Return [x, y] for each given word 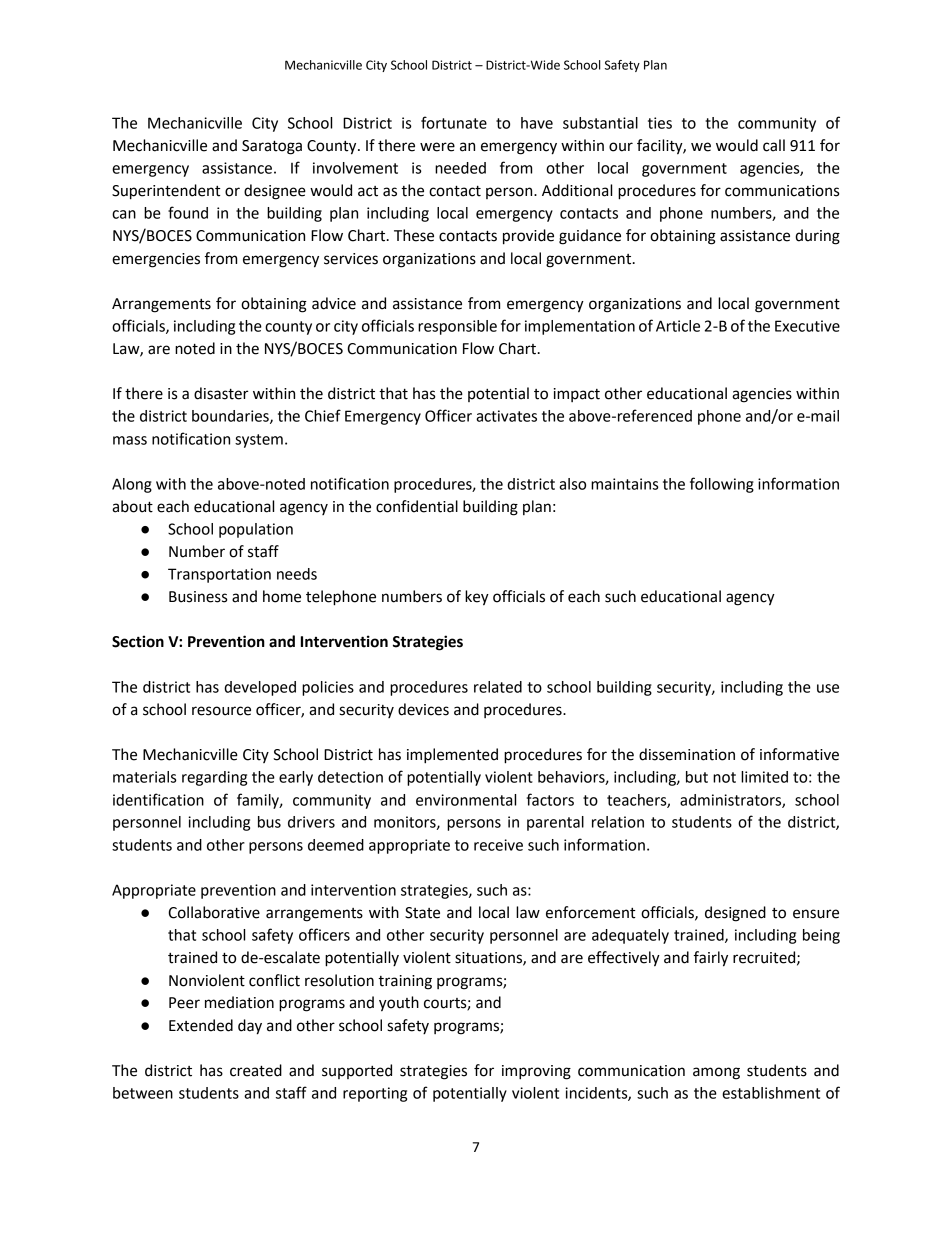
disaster [221, 393]
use [828, 688]
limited [764, 777]
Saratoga [272, 147]
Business [198, 597]
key [477, 598]
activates [506, 416]
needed [460, 168]
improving [536, 1072]
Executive [807, 326]
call [774, 145]
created [256, 1070]
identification [158, 799]
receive [498, 845]
